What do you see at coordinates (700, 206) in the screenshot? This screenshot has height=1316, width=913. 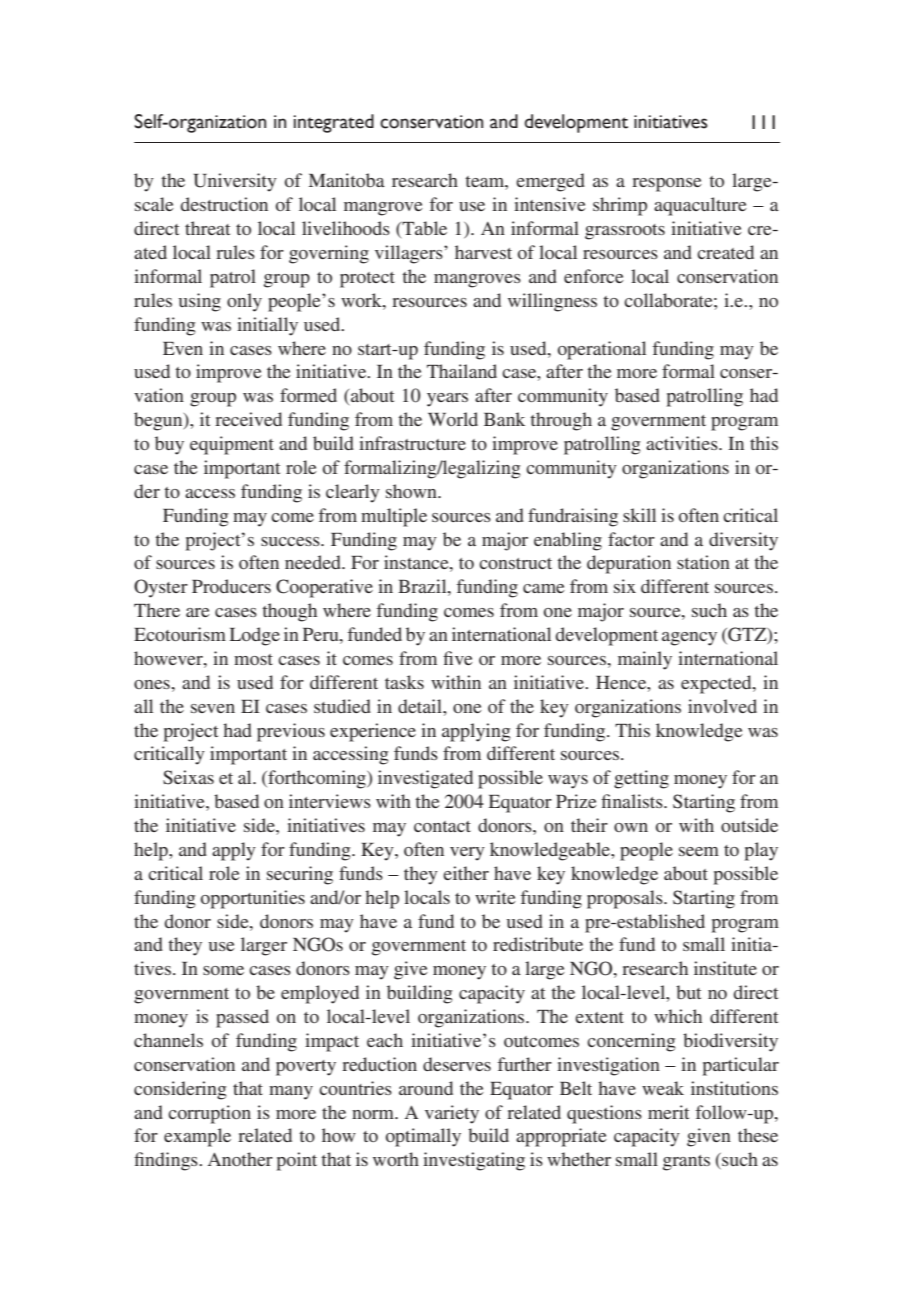 I see `aquaculture` at bounding box center [700, 206].
